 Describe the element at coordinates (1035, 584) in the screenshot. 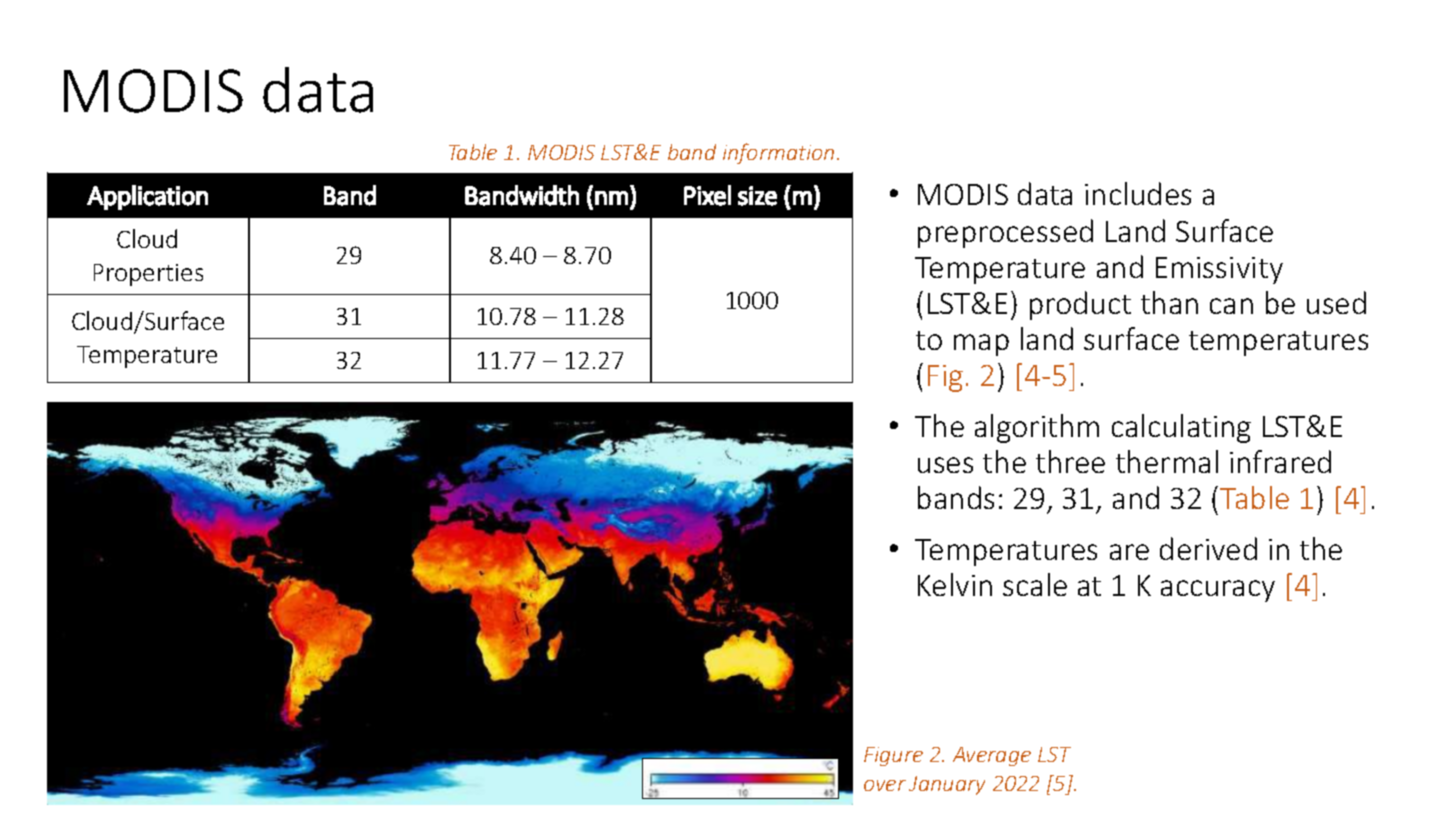

I see `scale` at that location.
